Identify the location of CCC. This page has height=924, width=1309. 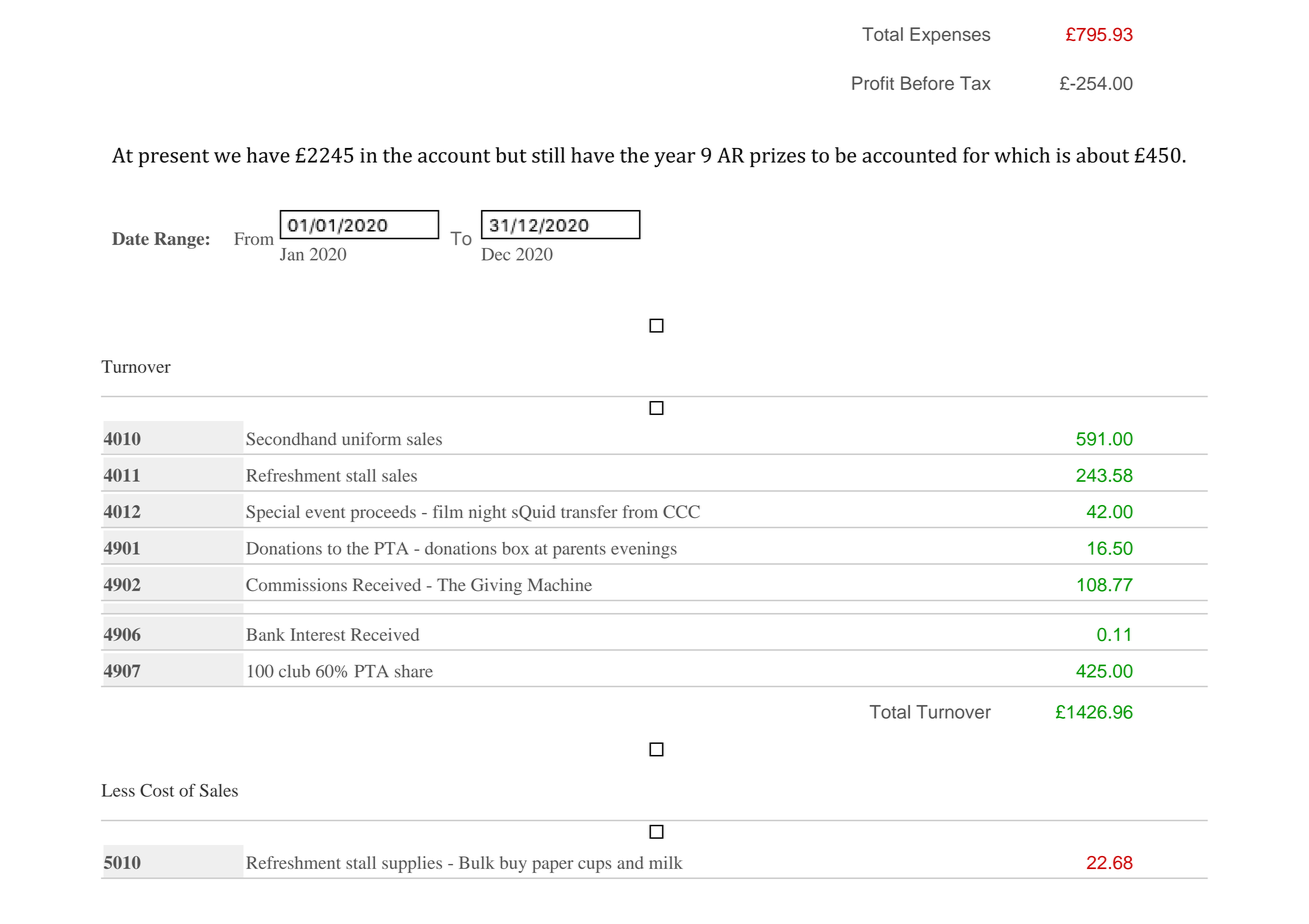
(681, 511).
